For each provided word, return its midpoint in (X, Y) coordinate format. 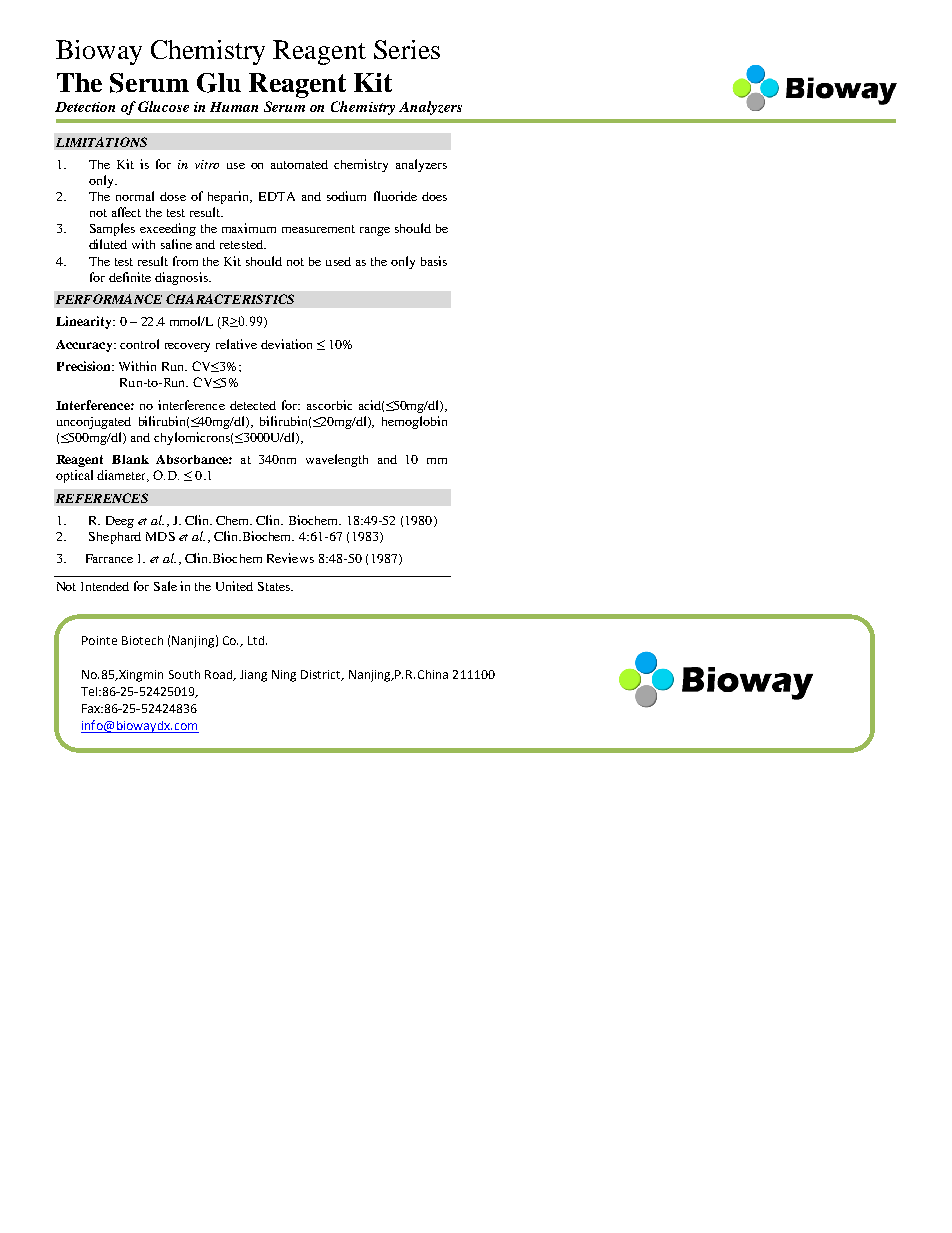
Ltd (257, 640)
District (322, 675)
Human (234, 107)
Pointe (99, 640)
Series (407, 49)
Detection (85, 107)
